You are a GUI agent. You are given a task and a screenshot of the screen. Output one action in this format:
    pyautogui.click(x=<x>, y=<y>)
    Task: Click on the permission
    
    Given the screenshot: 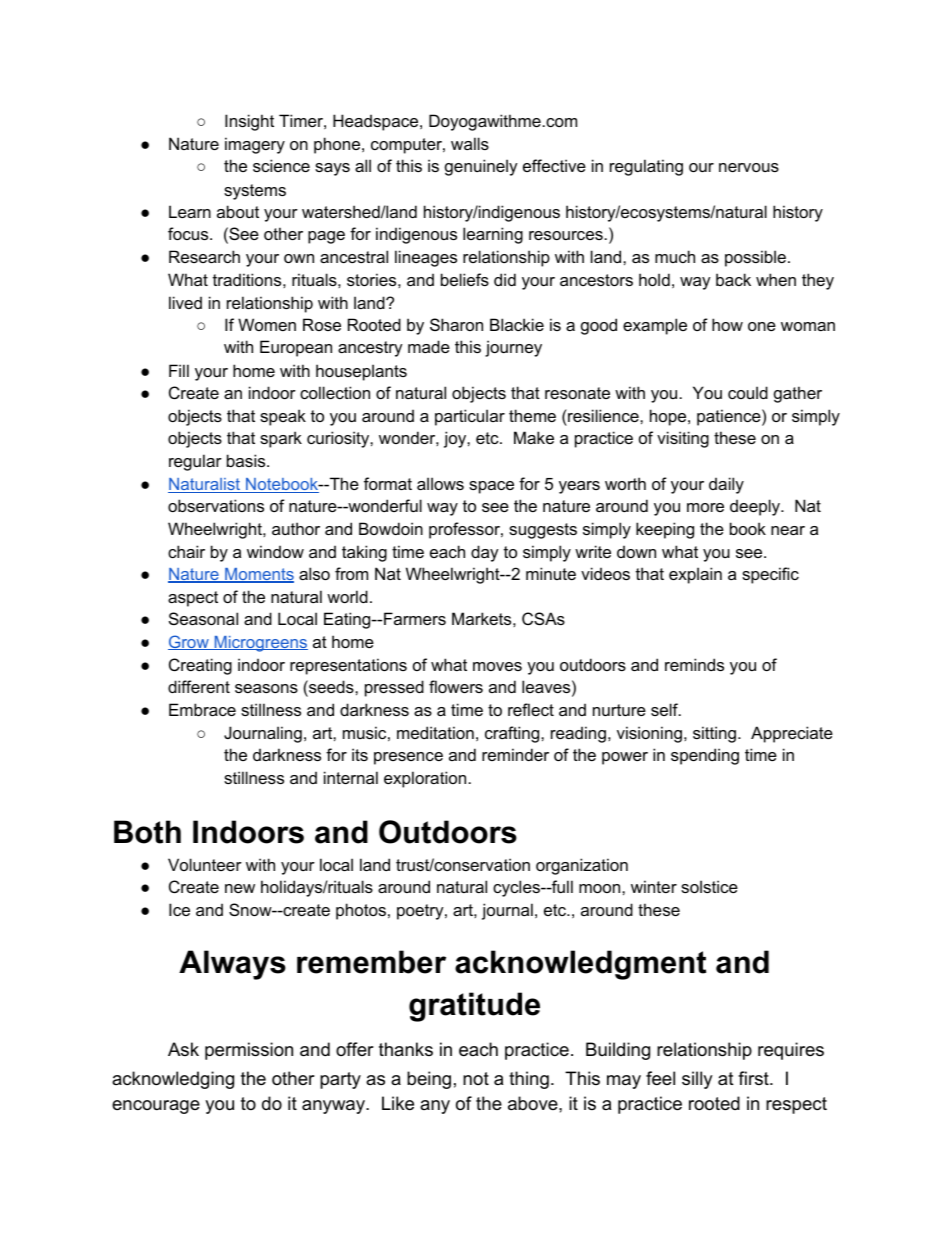 What is the action you would take?
    pyautogui.click(x=249, y=1051)
